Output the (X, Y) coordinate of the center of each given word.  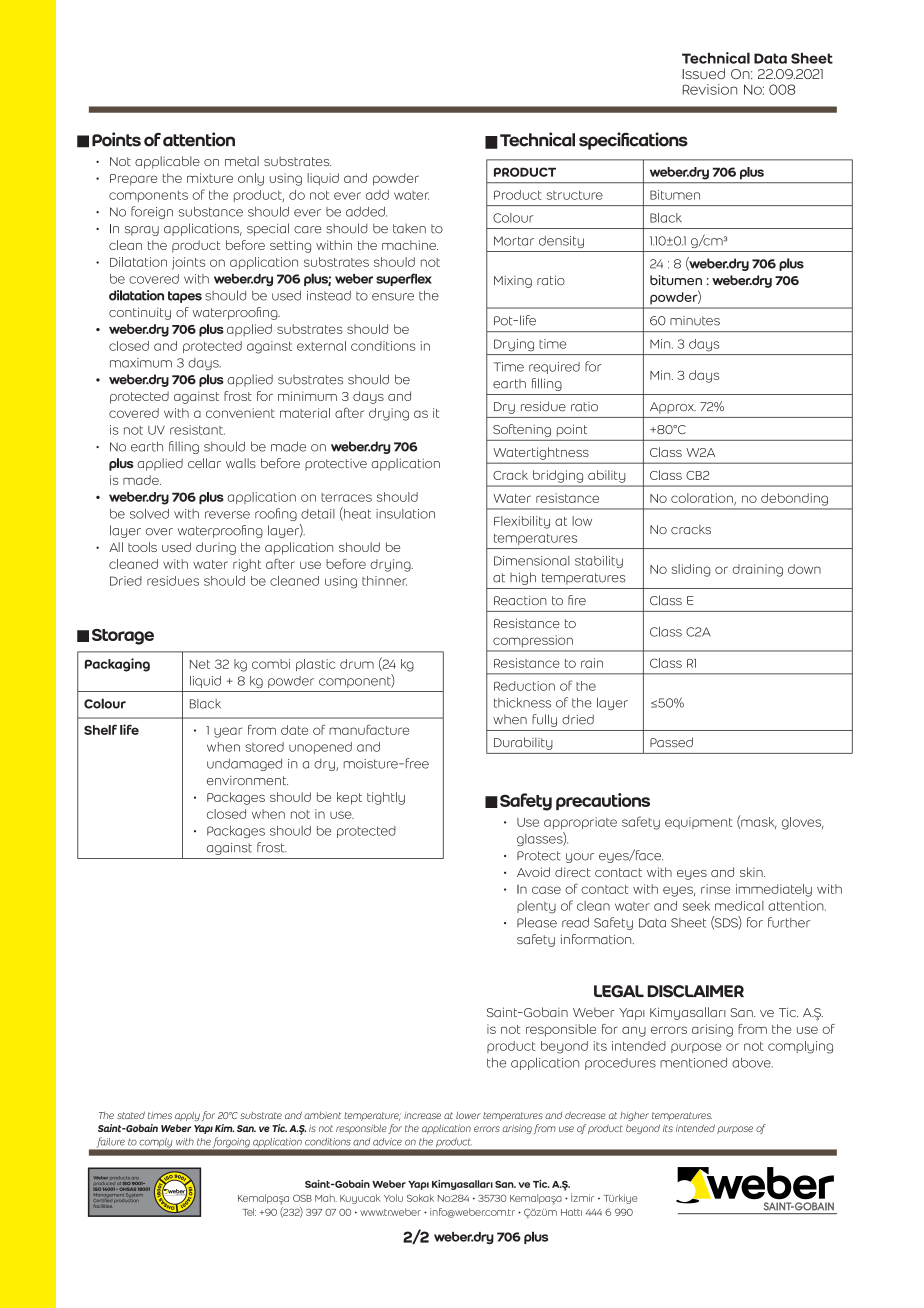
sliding (691, 570)
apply (187, 1116)
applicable (167, 162)
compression (533, 641)
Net (200, 664)
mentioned (693, 1063)
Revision (710, 89)
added (366, 212)
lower (468, 1115)
